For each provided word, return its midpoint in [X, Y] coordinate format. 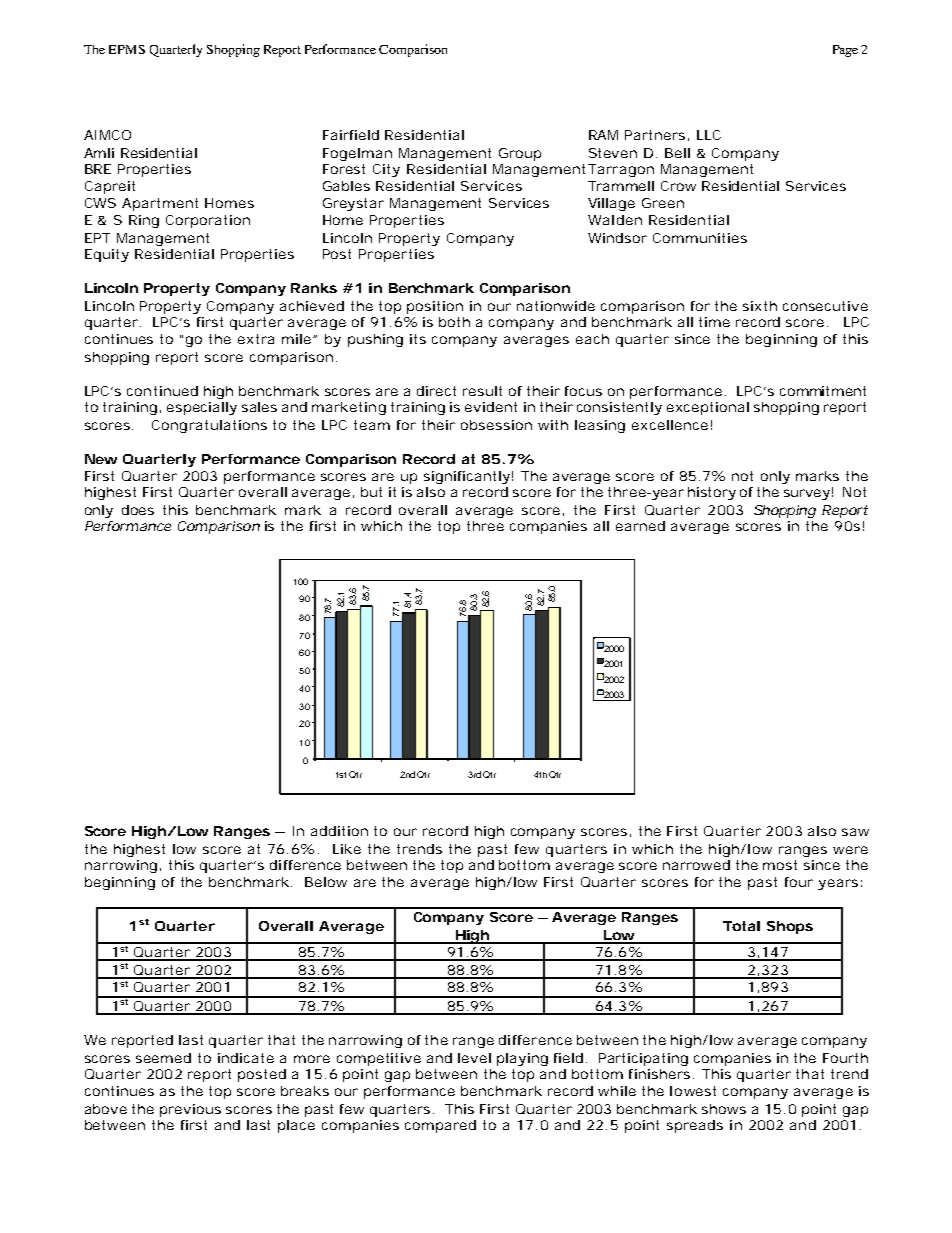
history [712, 493]
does [138, 510]
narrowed [696, 865]
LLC [709, 135]
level [474, 1058]
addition [339, 831]
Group [520, 154]
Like [347, 849]
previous [190, 1110]
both [454, 322]
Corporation [208, 221]
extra [256, 339]
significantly [468, 477]
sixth [760, 306]
